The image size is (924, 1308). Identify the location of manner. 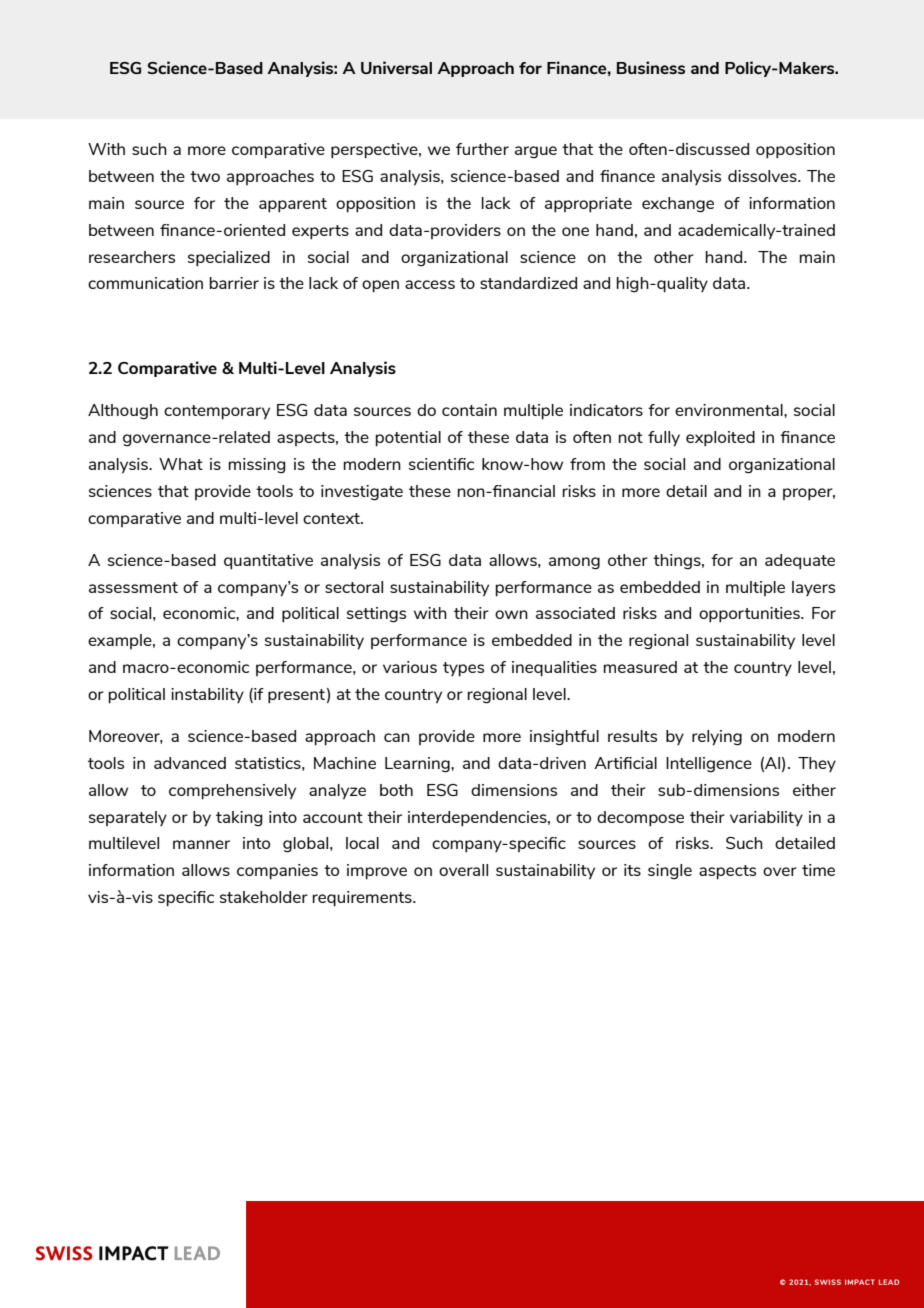
(201, 844).
